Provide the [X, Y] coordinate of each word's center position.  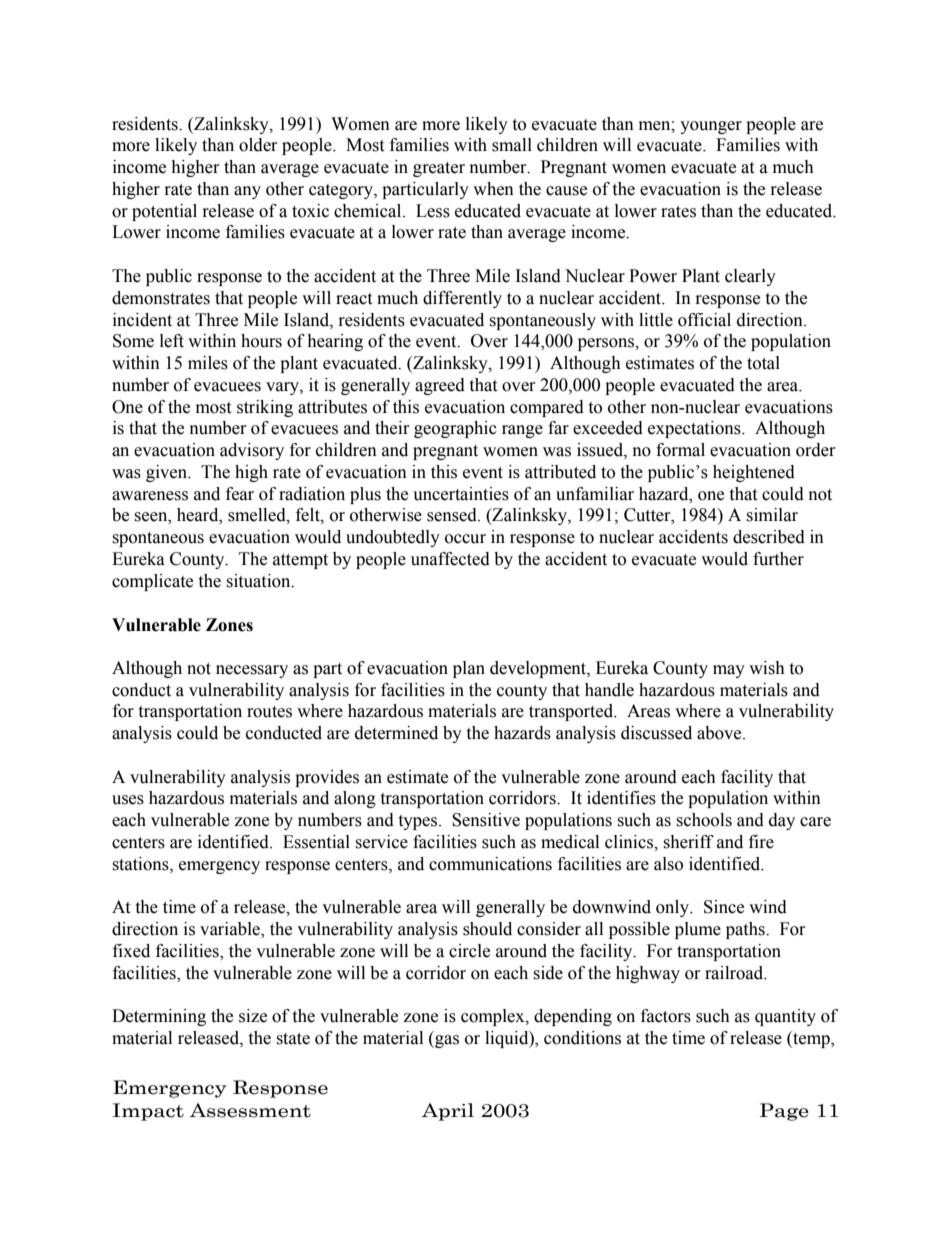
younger [711, 127]
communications [490, 864]
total [763, 363]
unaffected [450, 559]
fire [761, 842]
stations [141, 864]
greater [439, 169]
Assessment [250, 1110]
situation [259, 581]
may [729, 671]
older [258, 145]
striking [265, 408]
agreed [440, 386]
